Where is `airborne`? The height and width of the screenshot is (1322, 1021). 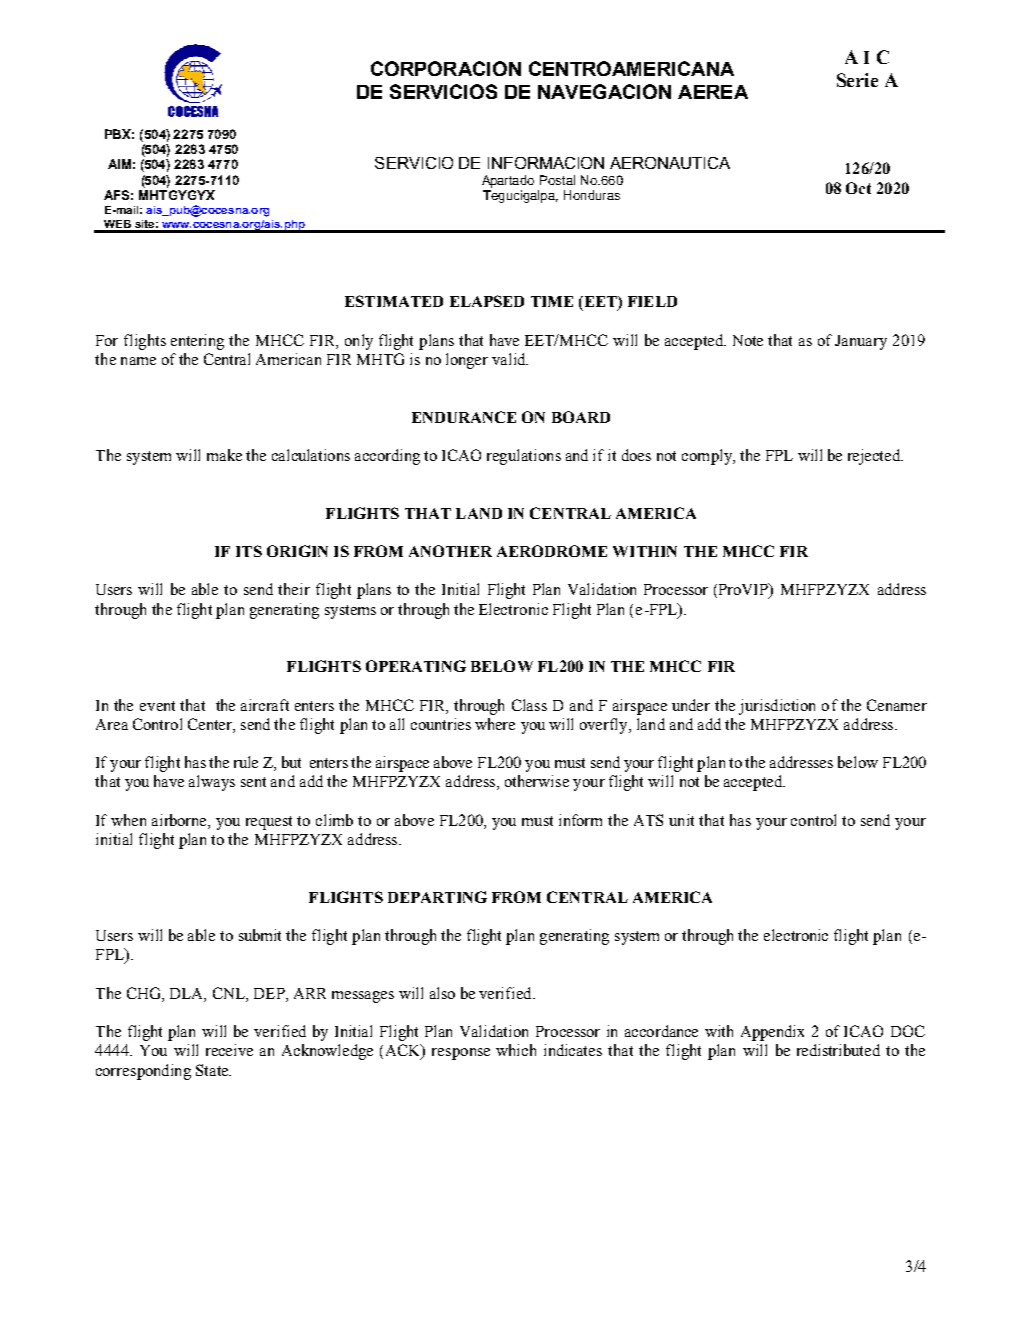
airborne is located at coordinates (180, 821).
